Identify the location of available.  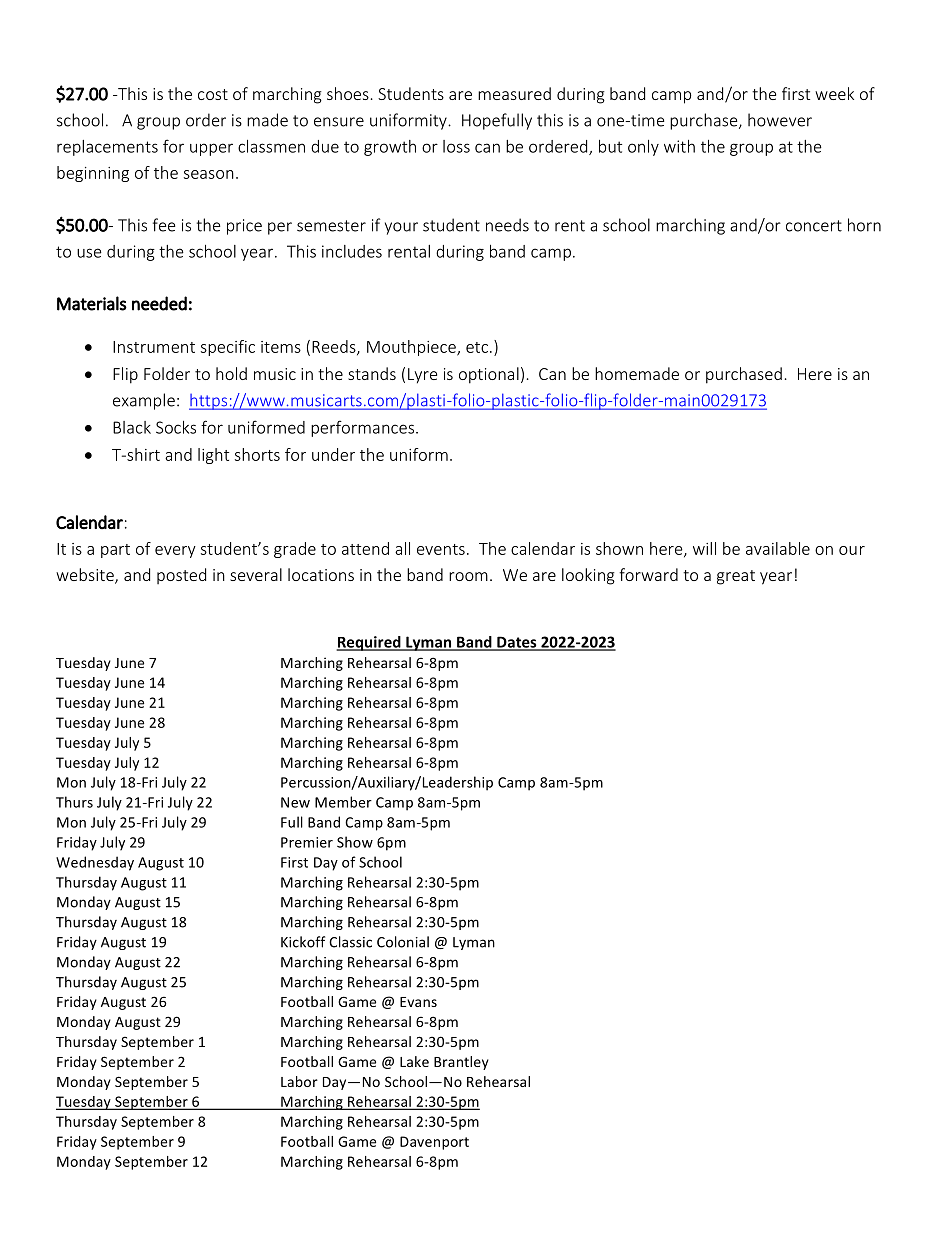
(778, 548).
